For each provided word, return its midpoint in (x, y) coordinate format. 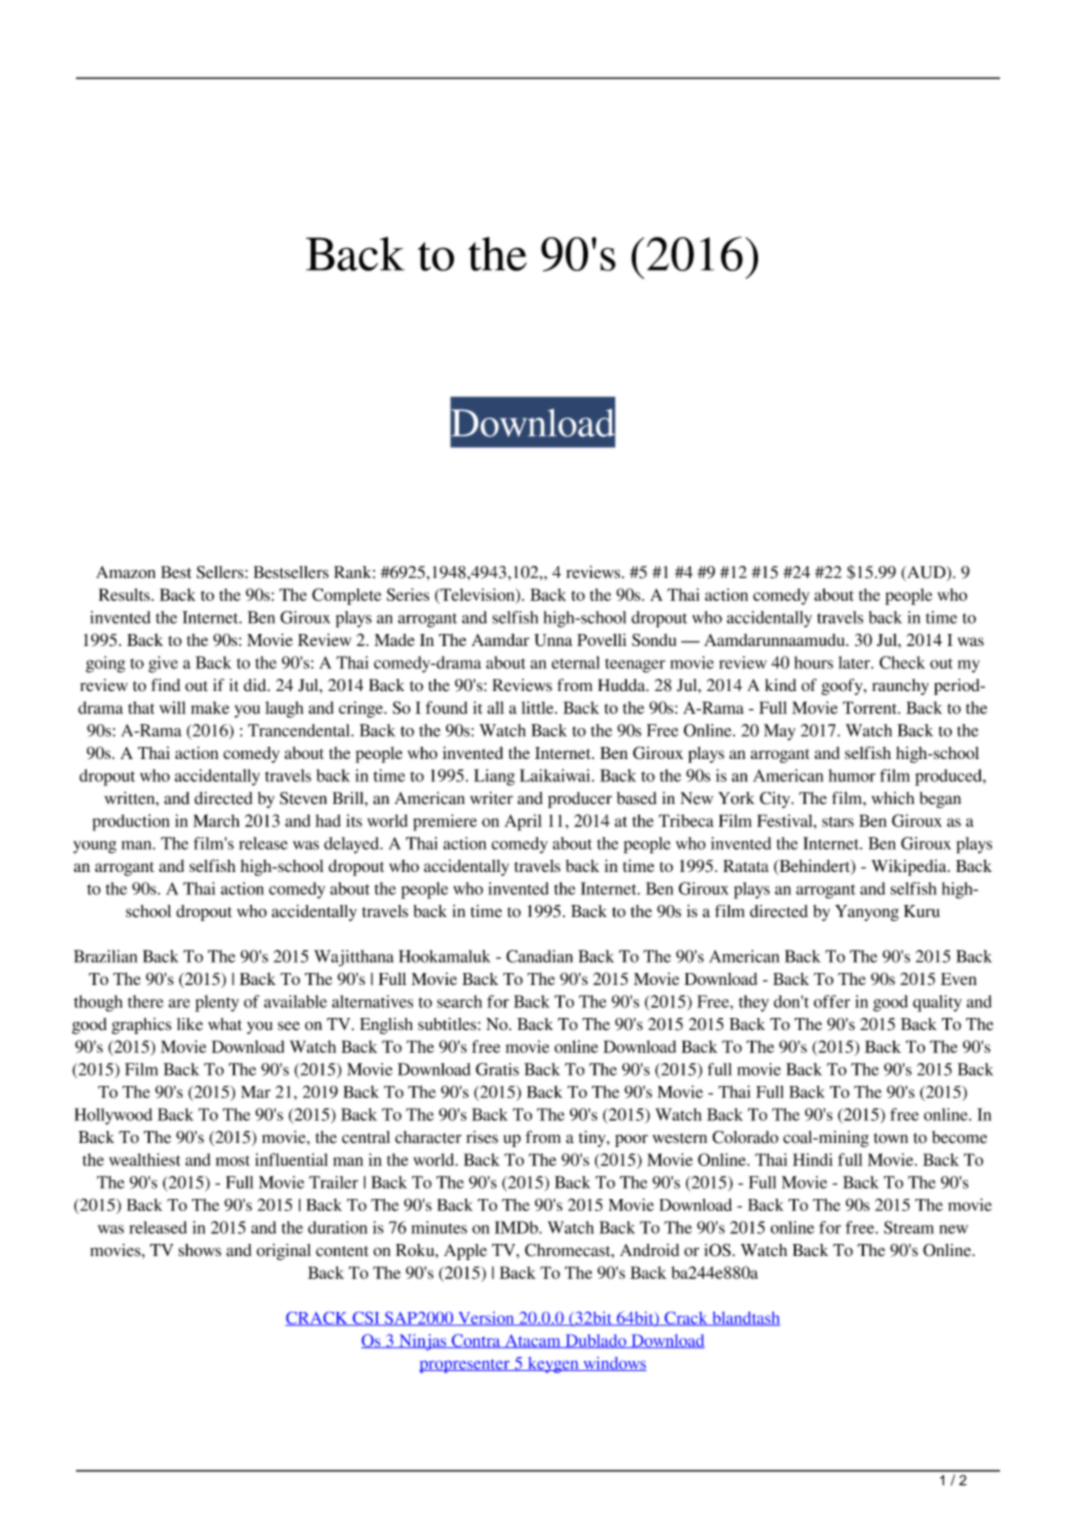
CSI (366, 1319)
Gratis (497, 1069)
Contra (476, 1341)
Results (125, 594)
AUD (926, 573)
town (891, 1138)
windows (614, 1364)
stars (838, 822)
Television (477, 595)
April (523, 822)
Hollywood (113, 1116)
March (216, 820)
